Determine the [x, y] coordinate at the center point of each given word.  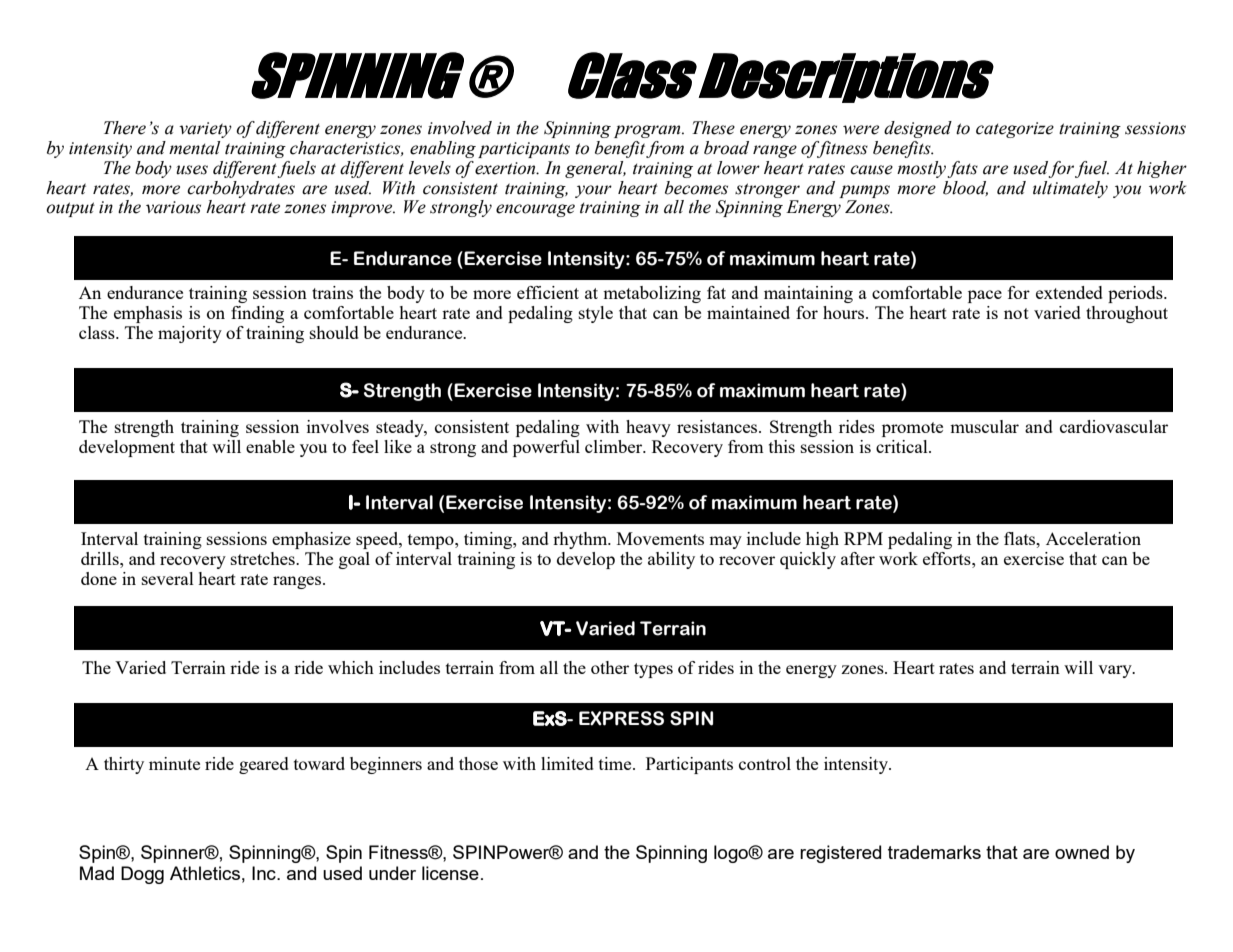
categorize [1015, 130]
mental [194, 148]
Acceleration [1093, 538]
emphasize [311, 540]
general [595, 169]
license [450, 873]
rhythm [581, 540]
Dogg [142, 875]
